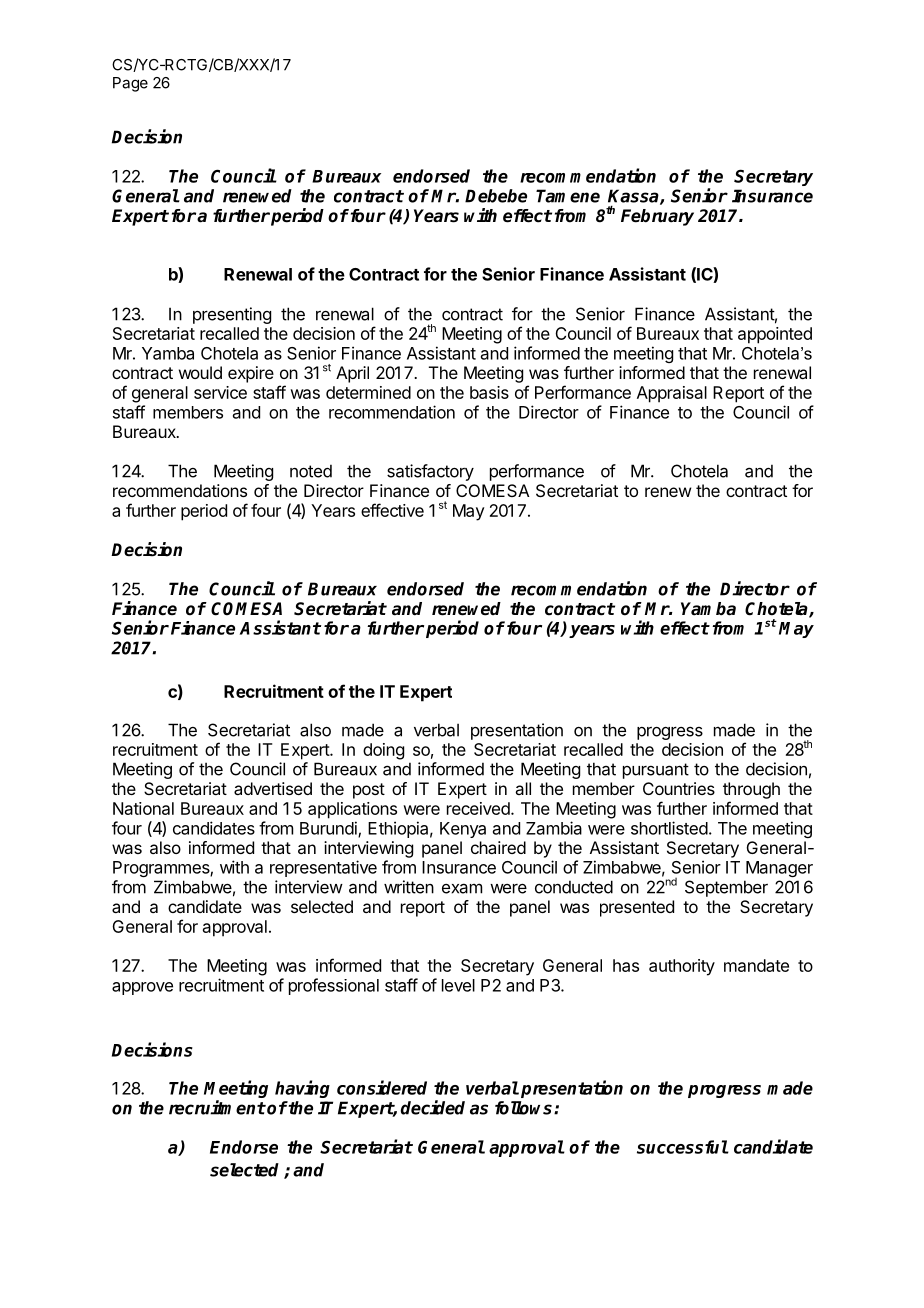  I want to click on February, so click(657, 217).
